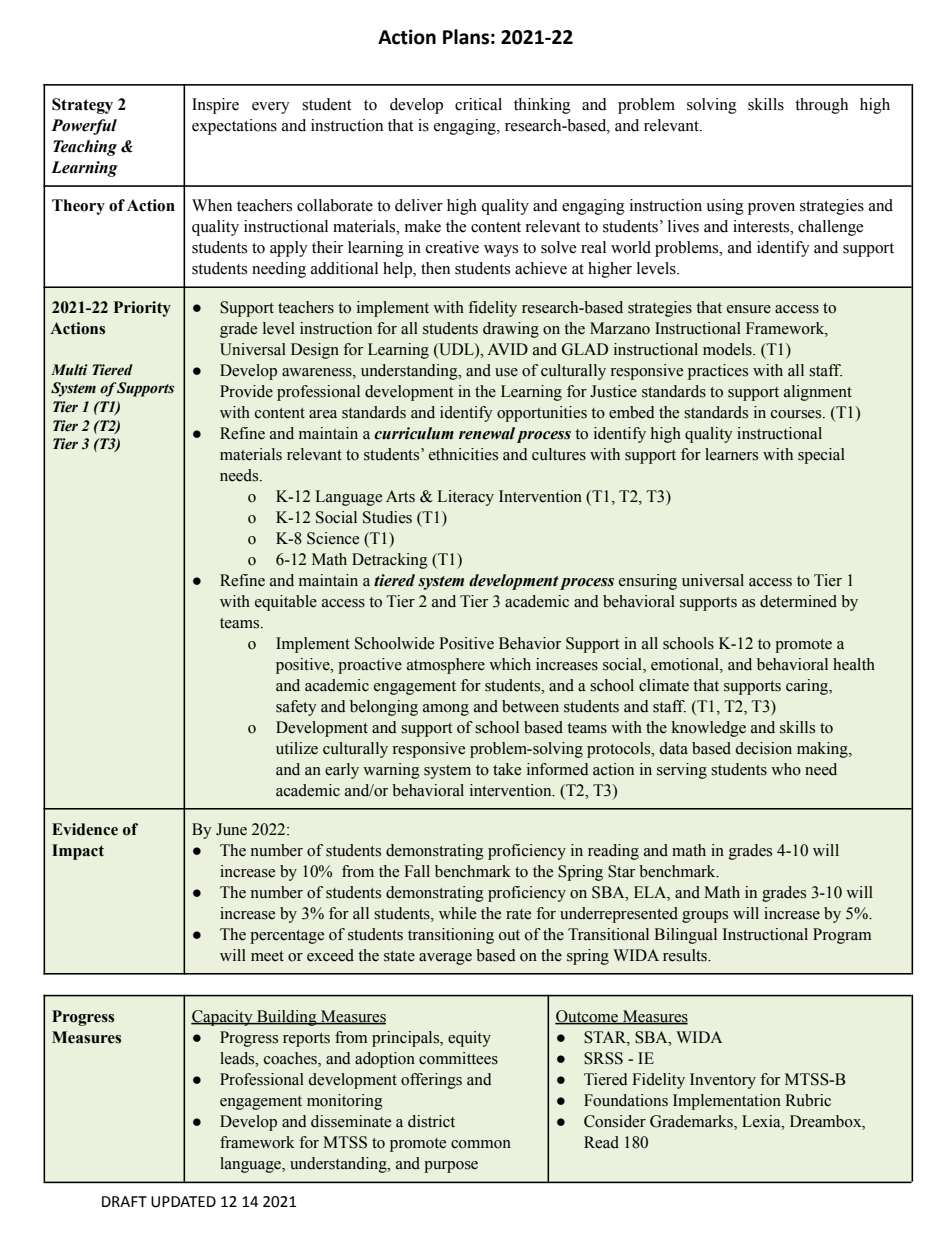  What do you see at coordinates (686, 665) in the screenshot?
I see `emotional` at bounding box center [686, 665].
